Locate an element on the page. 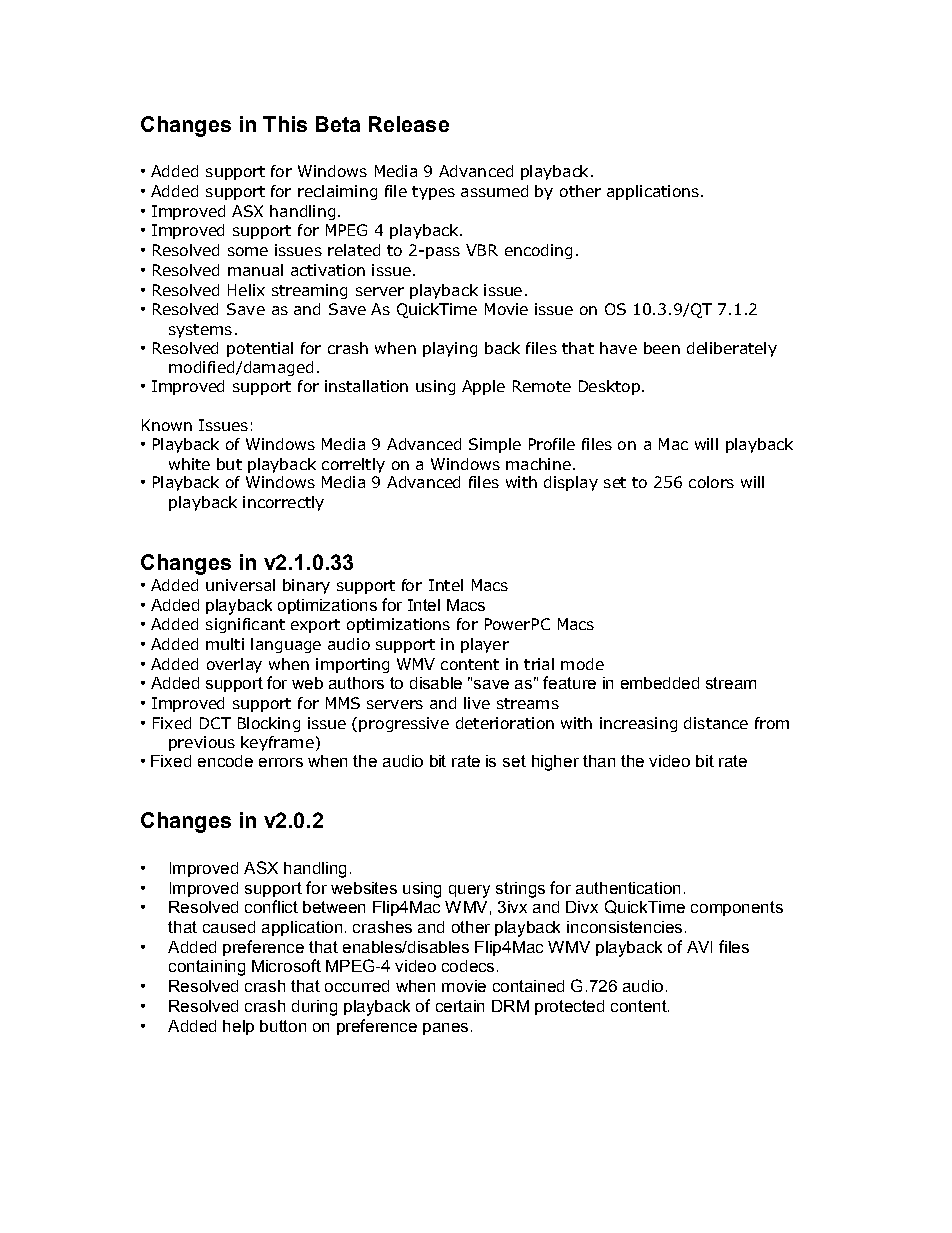 This image has height=1233, width=952. assumed is located at coordinates (494, 191).
